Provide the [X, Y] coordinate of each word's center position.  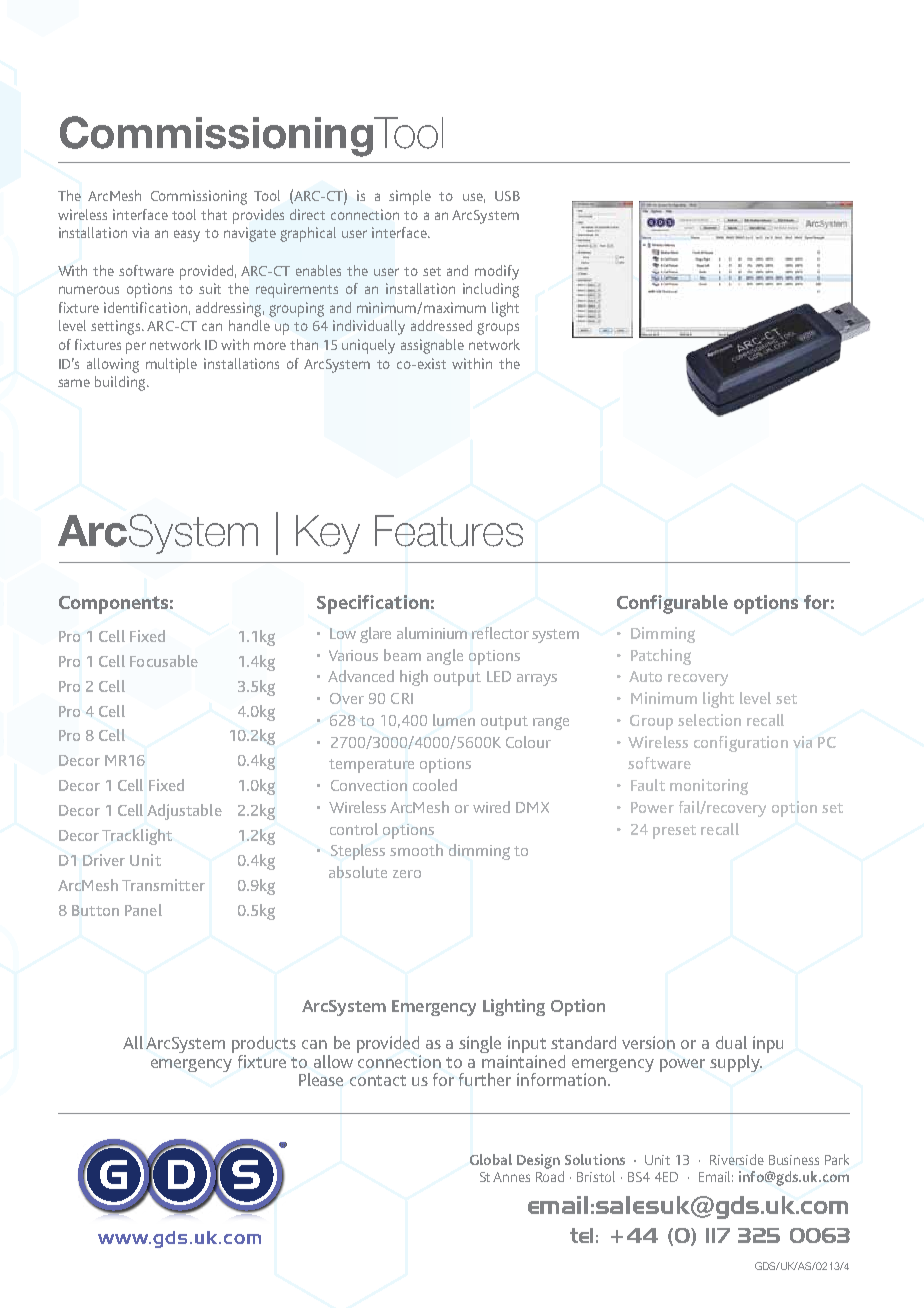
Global [491, 1159]
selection [709, 720]
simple [410, 197]
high [414, 678]
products [264, 1046]
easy [187, 236]
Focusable [164, 661]
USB [507, 196]
